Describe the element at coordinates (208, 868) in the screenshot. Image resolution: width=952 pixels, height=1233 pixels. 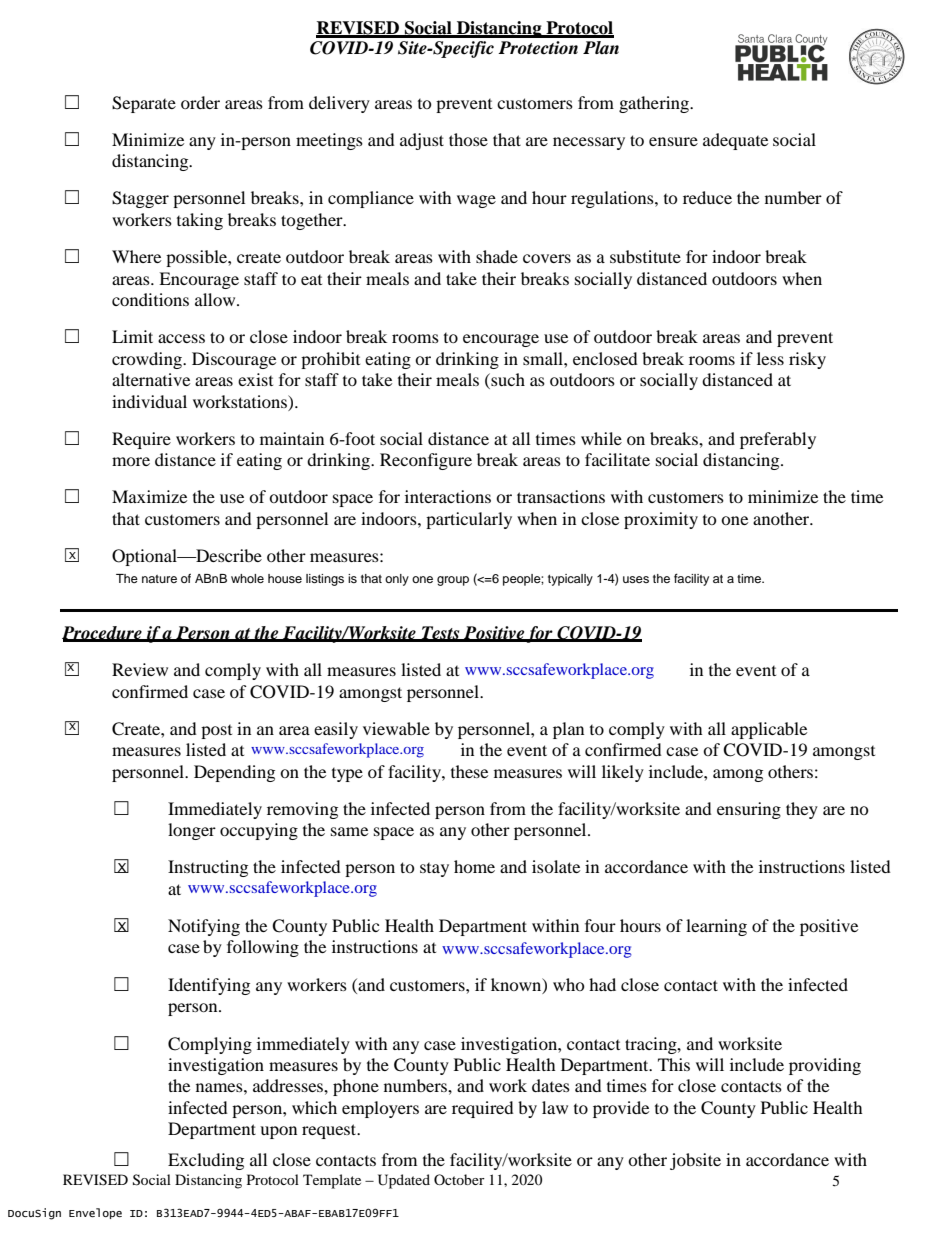
I see `Instructing` at that location.
